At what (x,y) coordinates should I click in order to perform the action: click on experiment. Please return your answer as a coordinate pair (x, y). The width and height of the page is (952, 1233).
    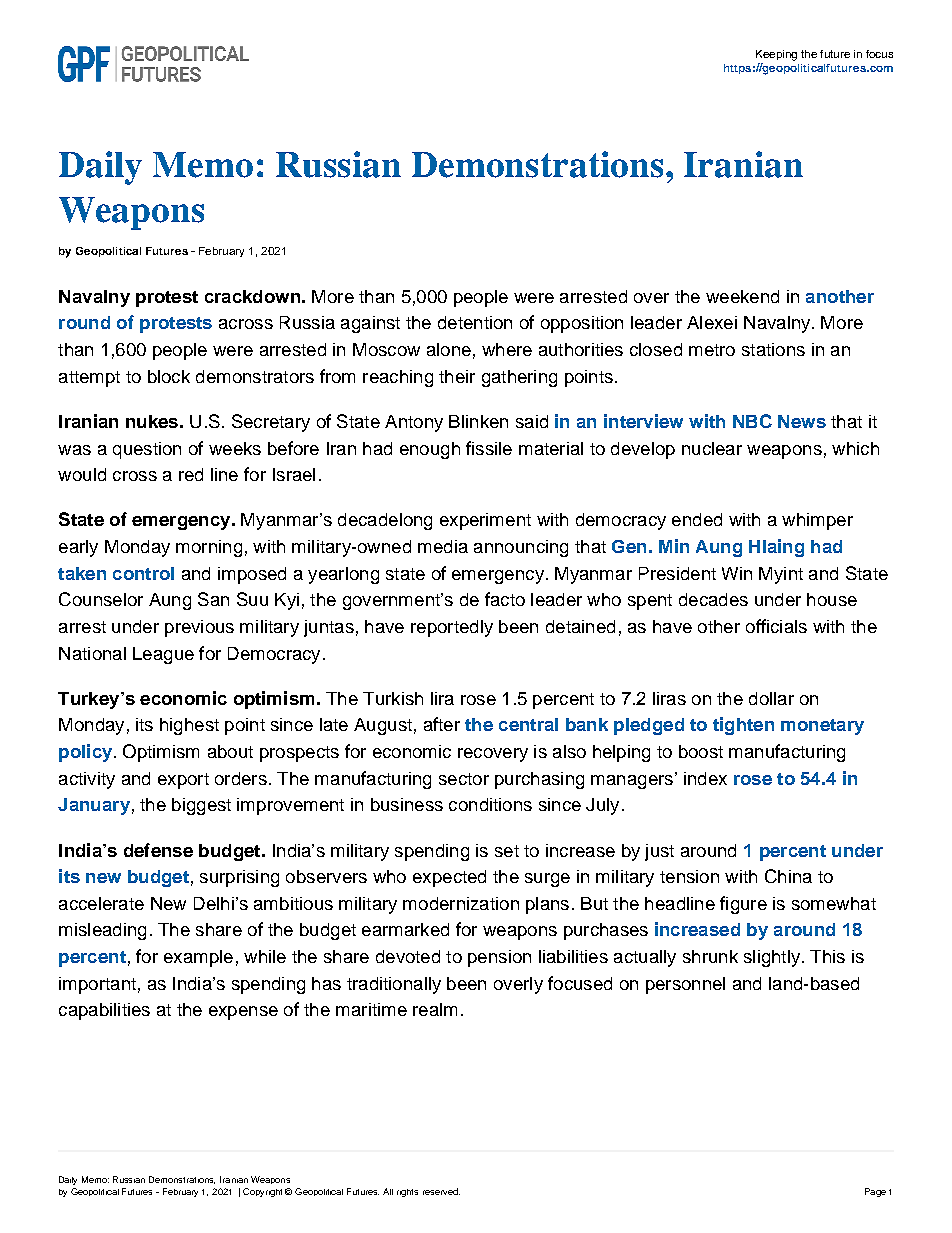
    Looking at the image, I should click on (485, 521).
